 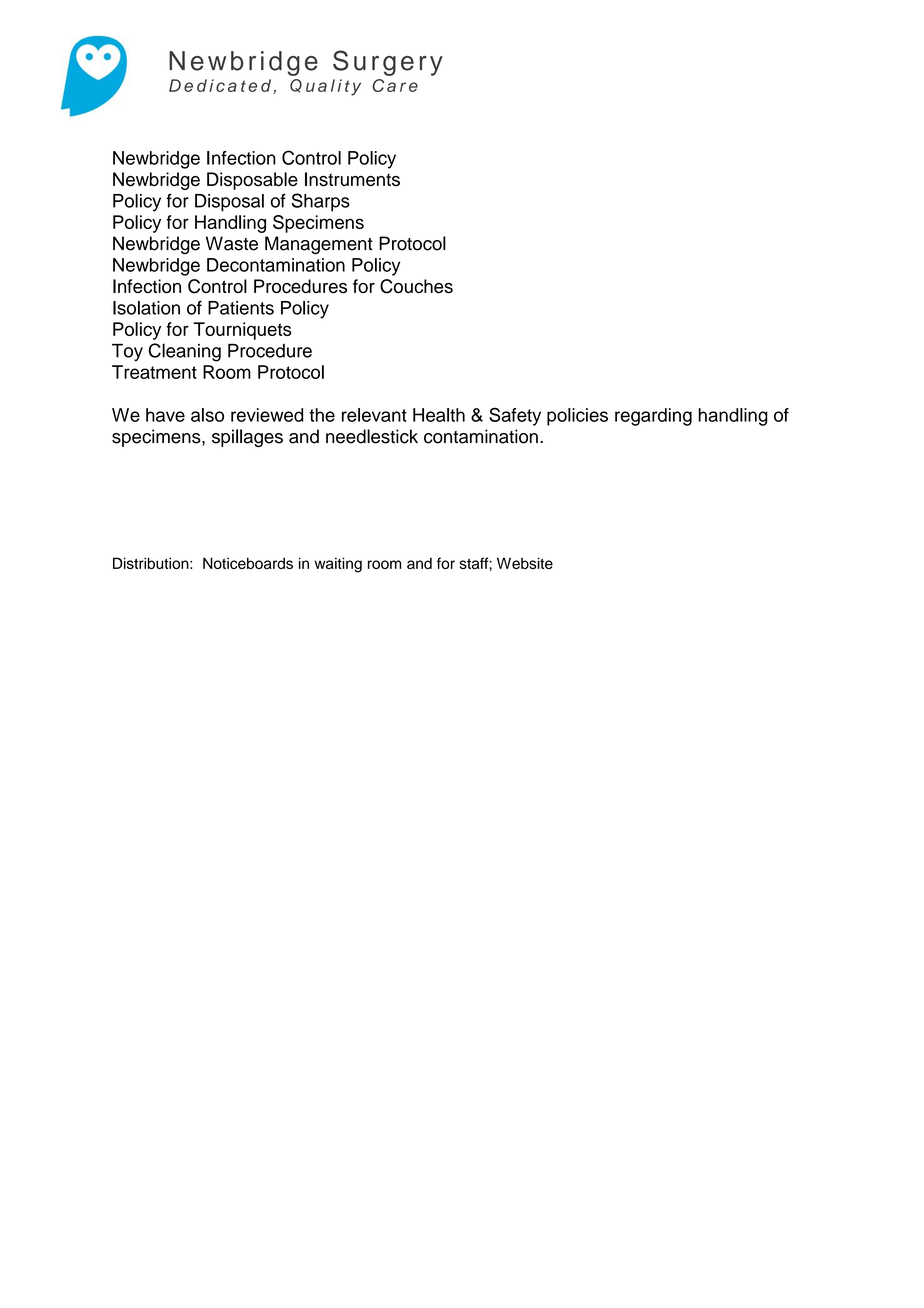 I want to click on Couches, so click(x=416, y=286).
